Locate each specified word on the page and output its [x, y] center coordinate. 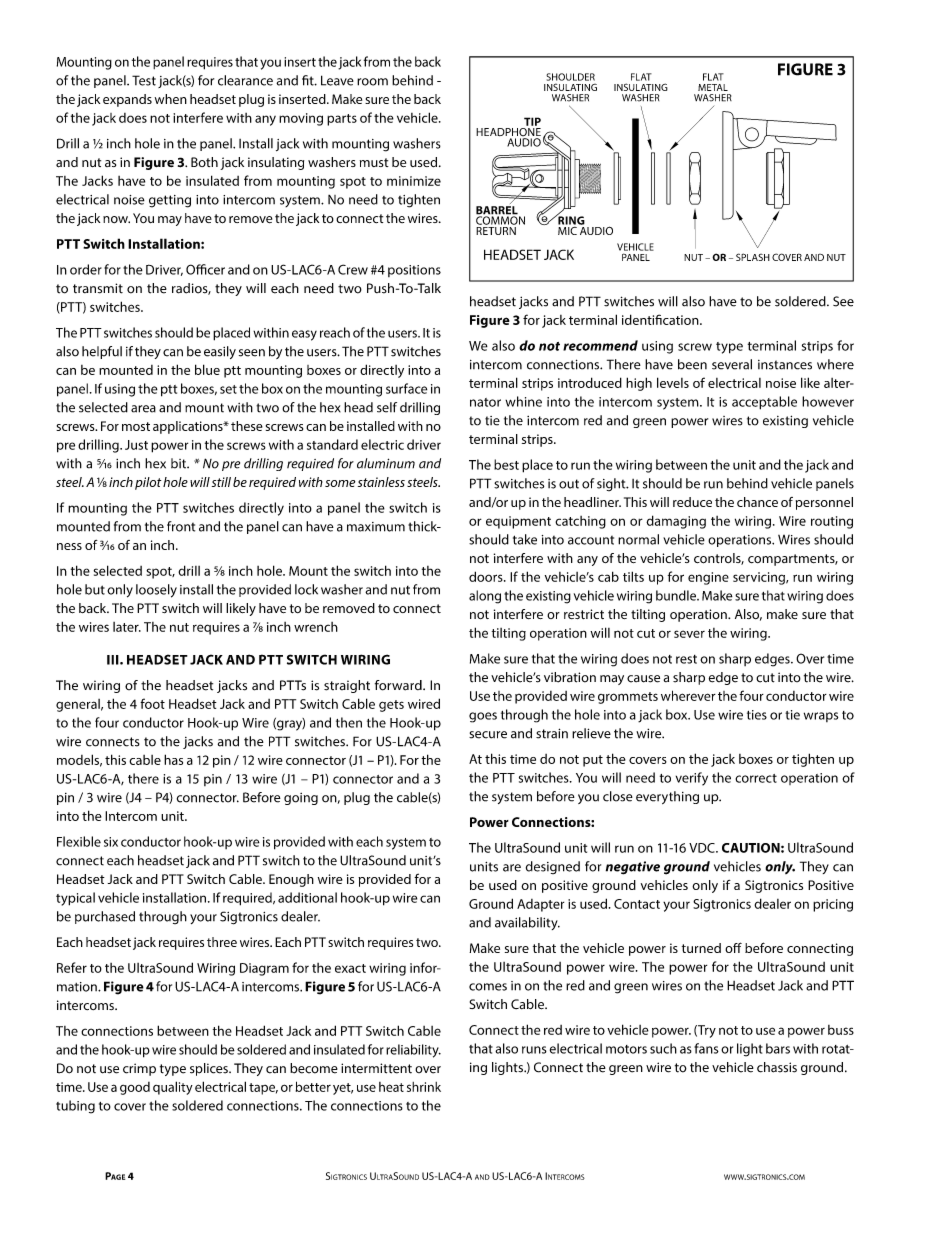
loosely [156, 591]
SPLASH [753, 257]
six [111, 842]
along [485, 597]
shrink [424, 1087]
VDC [703, 848]
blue [207, 369]
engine [708, 578]
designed [553, 867]
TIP [532, 121]
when [171, 99]
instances [785, 365]
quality [173, 1088]
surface [406, 388]
